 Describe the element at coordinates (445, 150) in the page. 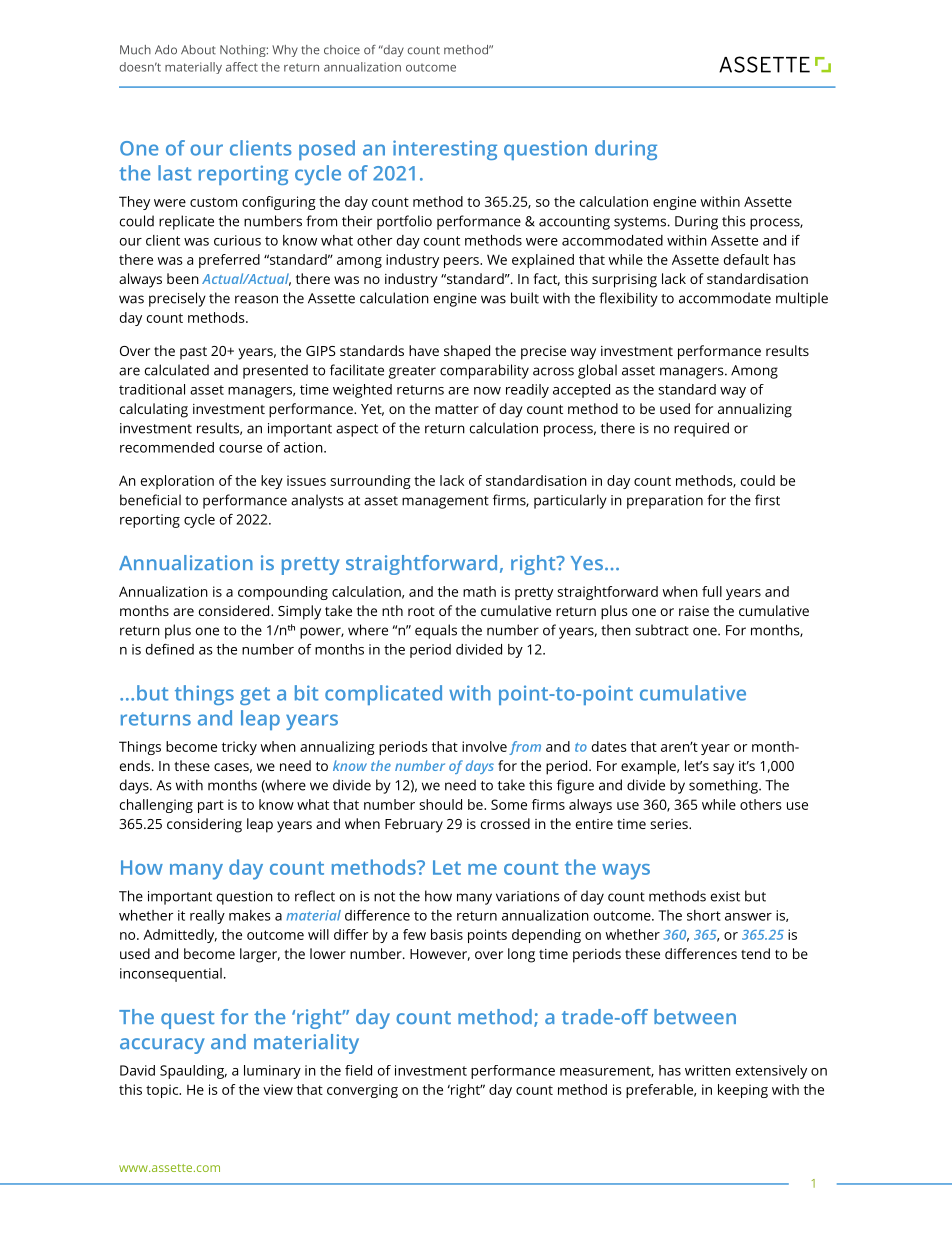

I see `interesting` at that location.
